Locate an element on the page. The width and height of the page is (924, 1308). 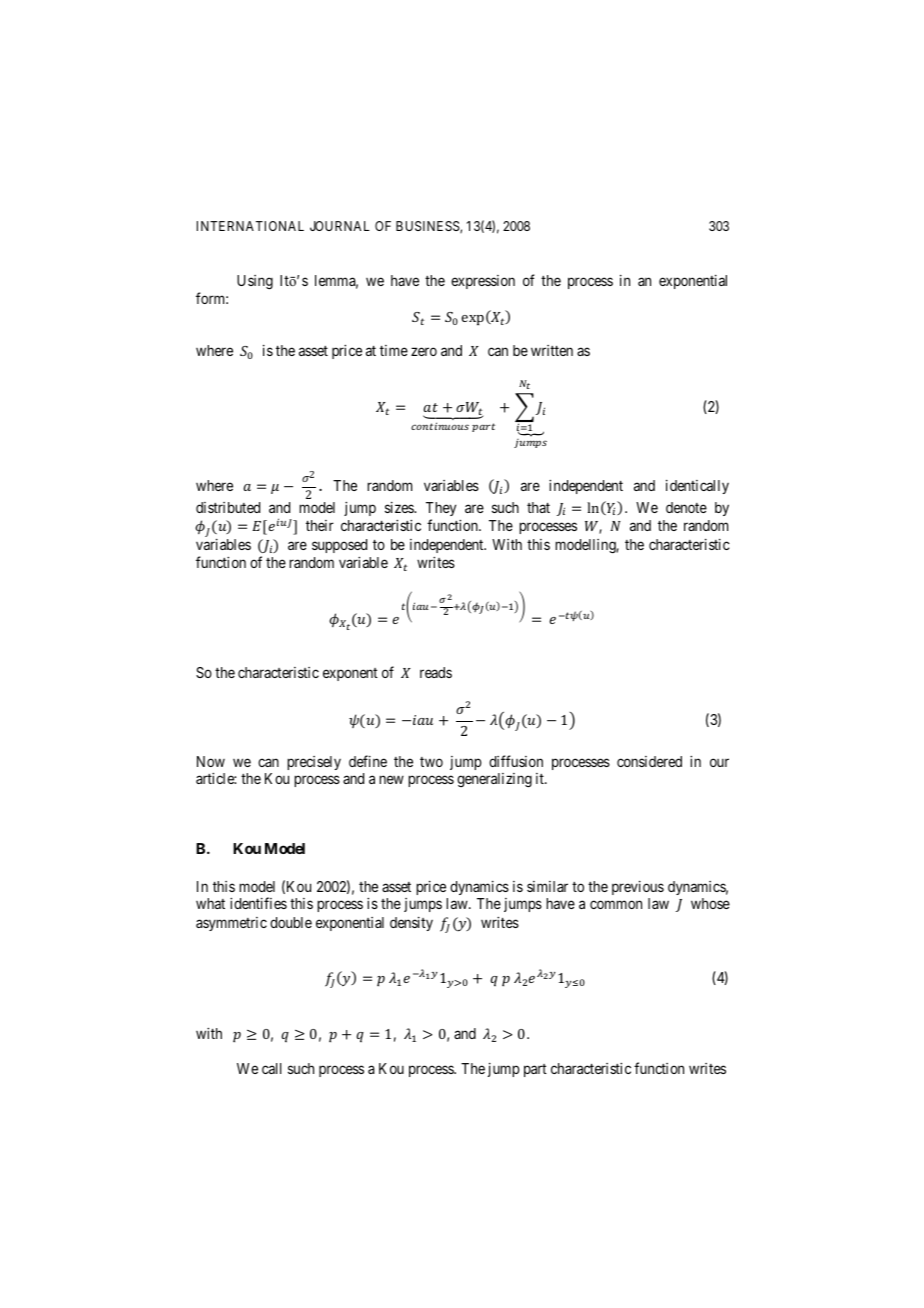
INTERNATIONAL is located at coordinates (250, 226).
